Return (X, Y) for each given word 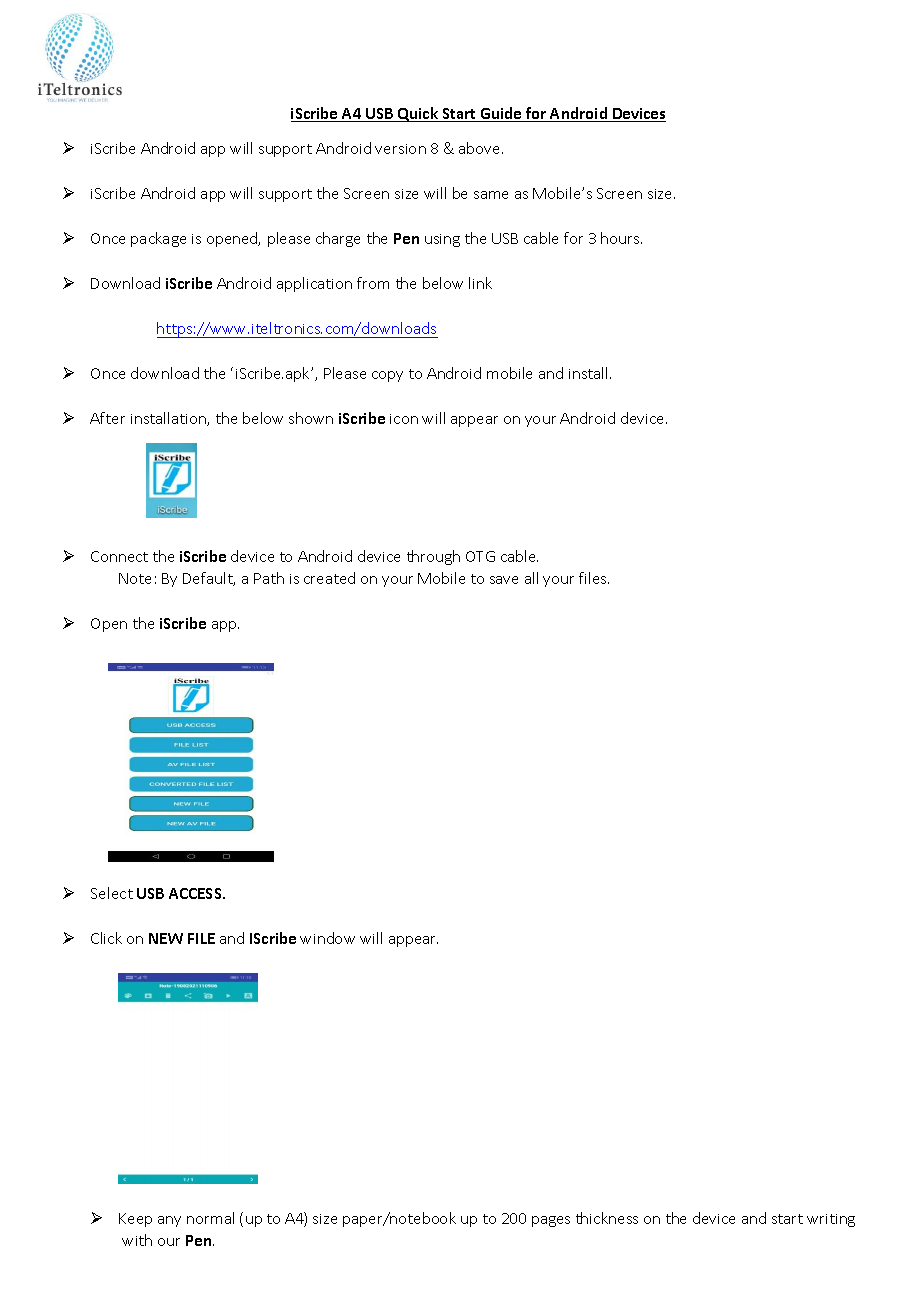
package (158, 239)
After (107, 418)
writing (831, 1220)
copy (387, 376)
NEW (166, 938)
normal (210, 1218)
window (327, 938)
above (481, 148)
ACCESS (196, 893)
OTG (480, 556)
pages (551, 1221)
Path (269, 578)
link (480, 283)
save (504, 580)
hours (621, 238)
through (433, 557)
